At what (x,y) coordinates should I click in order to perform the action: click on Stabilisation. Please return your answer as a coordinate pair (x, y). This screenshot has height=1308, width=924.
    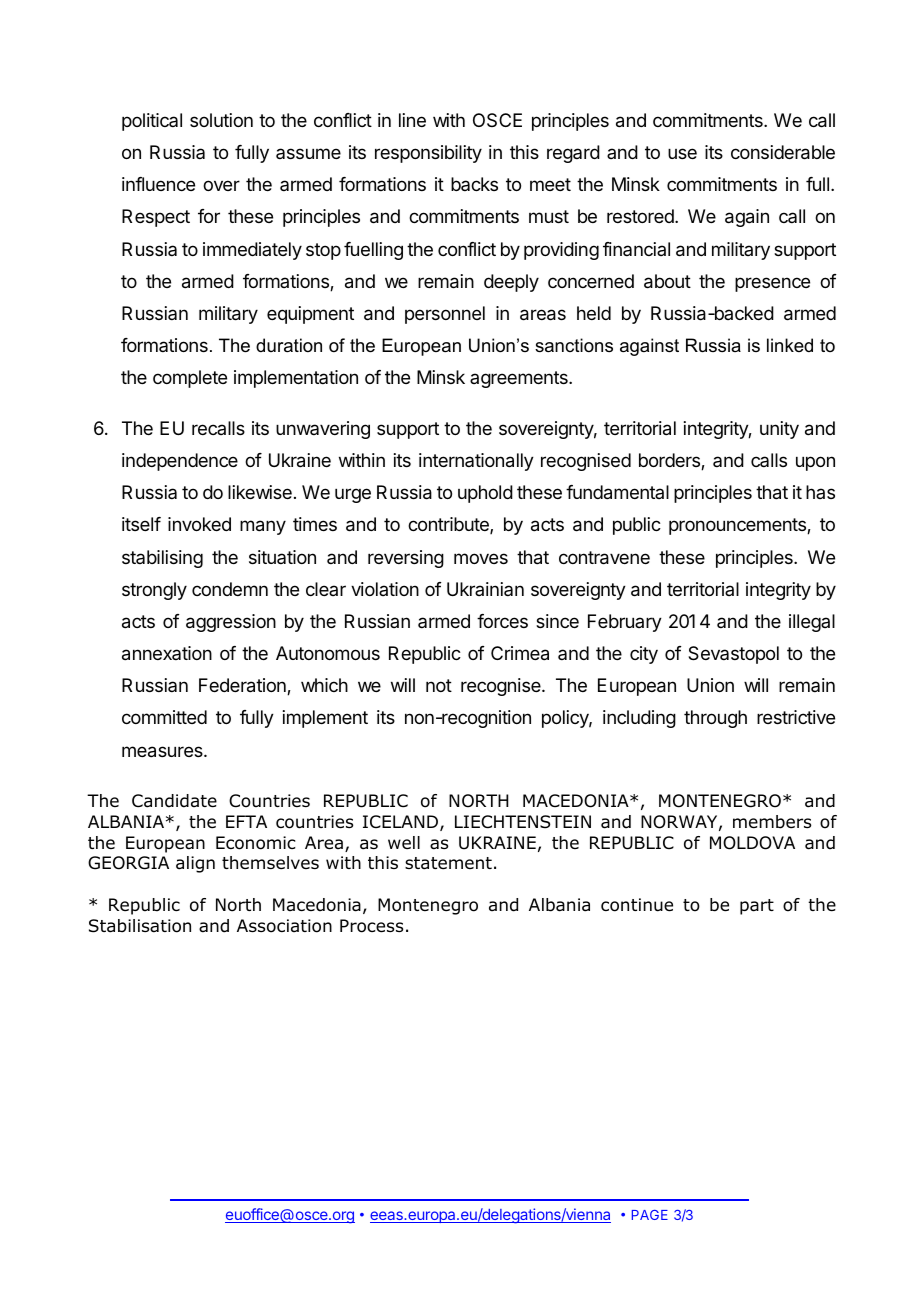
    Looking at the image, I should click on (140, 926).
